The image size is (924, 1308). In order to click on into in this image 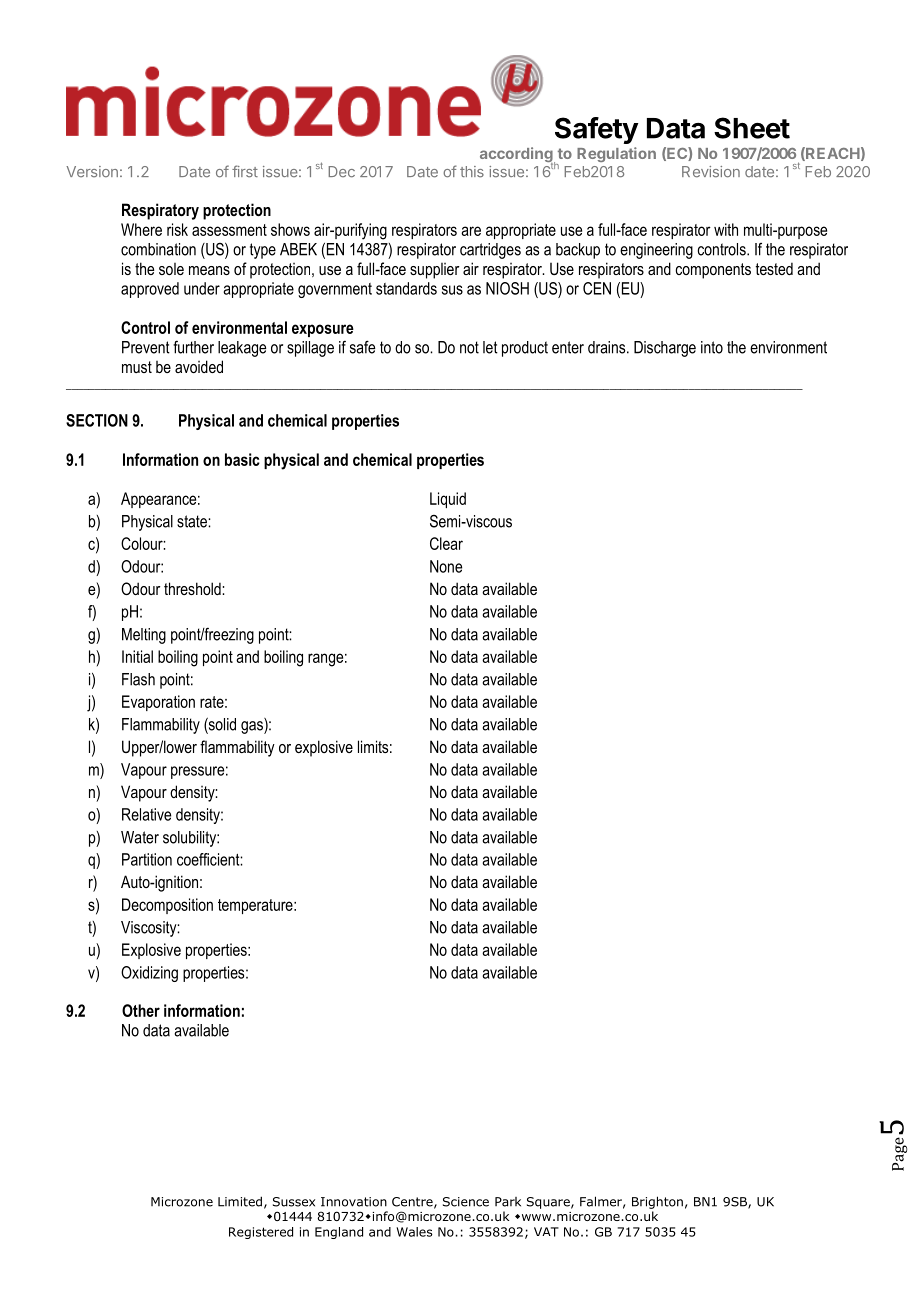, I will do `click(712, 347)`.
